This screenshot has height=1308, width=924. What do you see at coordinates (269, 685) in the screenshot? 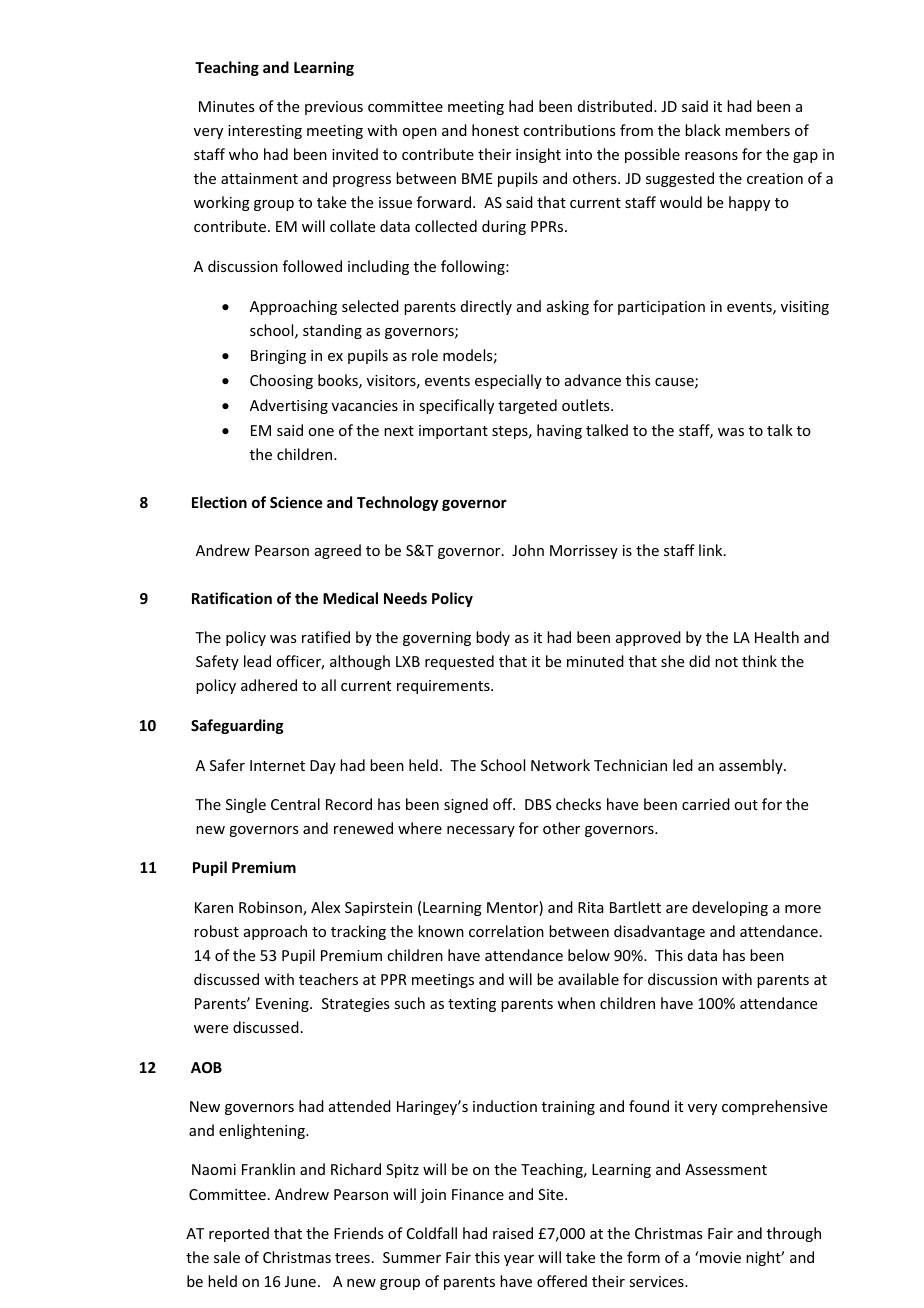
I see `adhered` at bounding box center [269, 685].
